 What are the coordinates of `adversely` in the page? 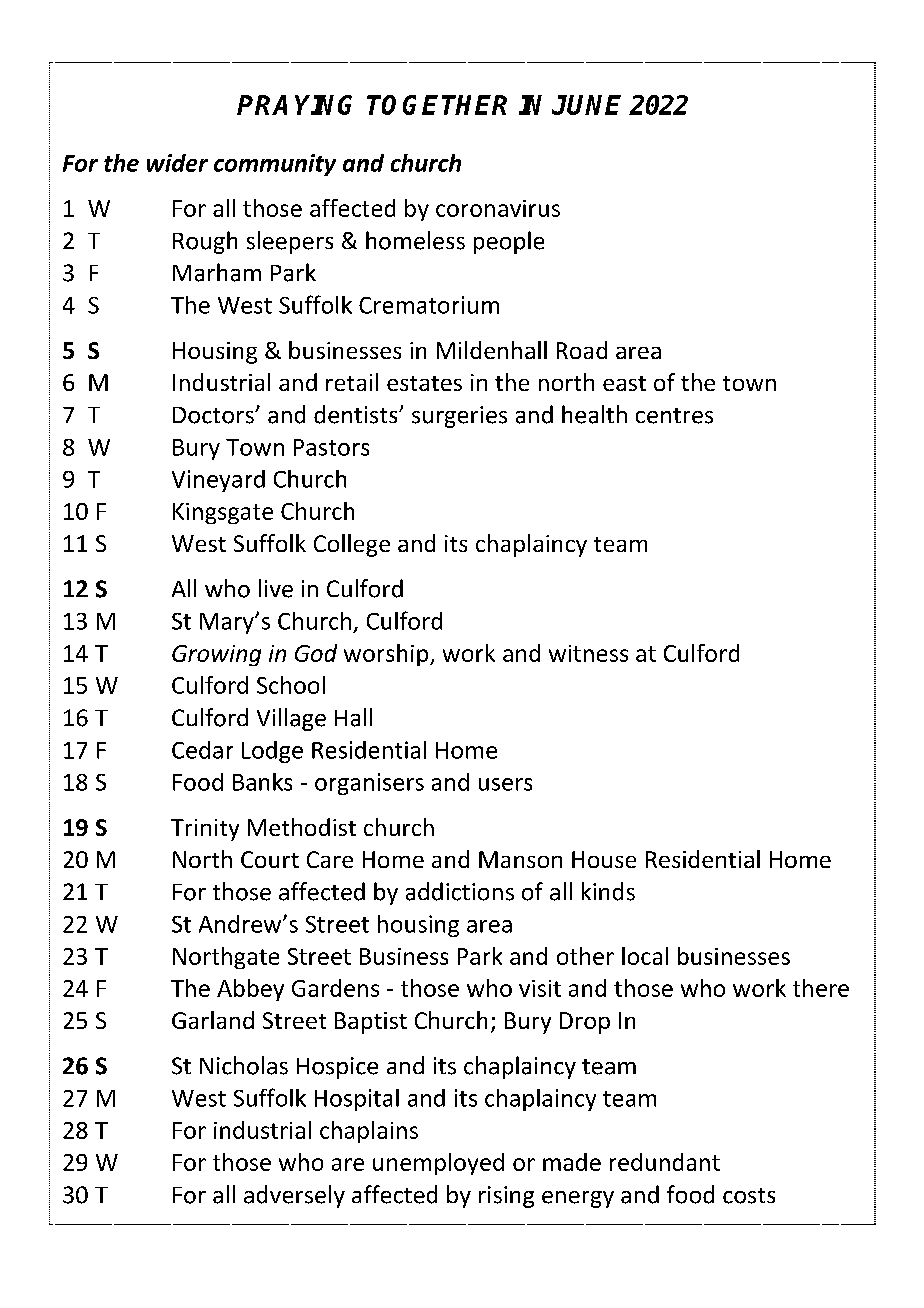 It's located at (294, 1196).
